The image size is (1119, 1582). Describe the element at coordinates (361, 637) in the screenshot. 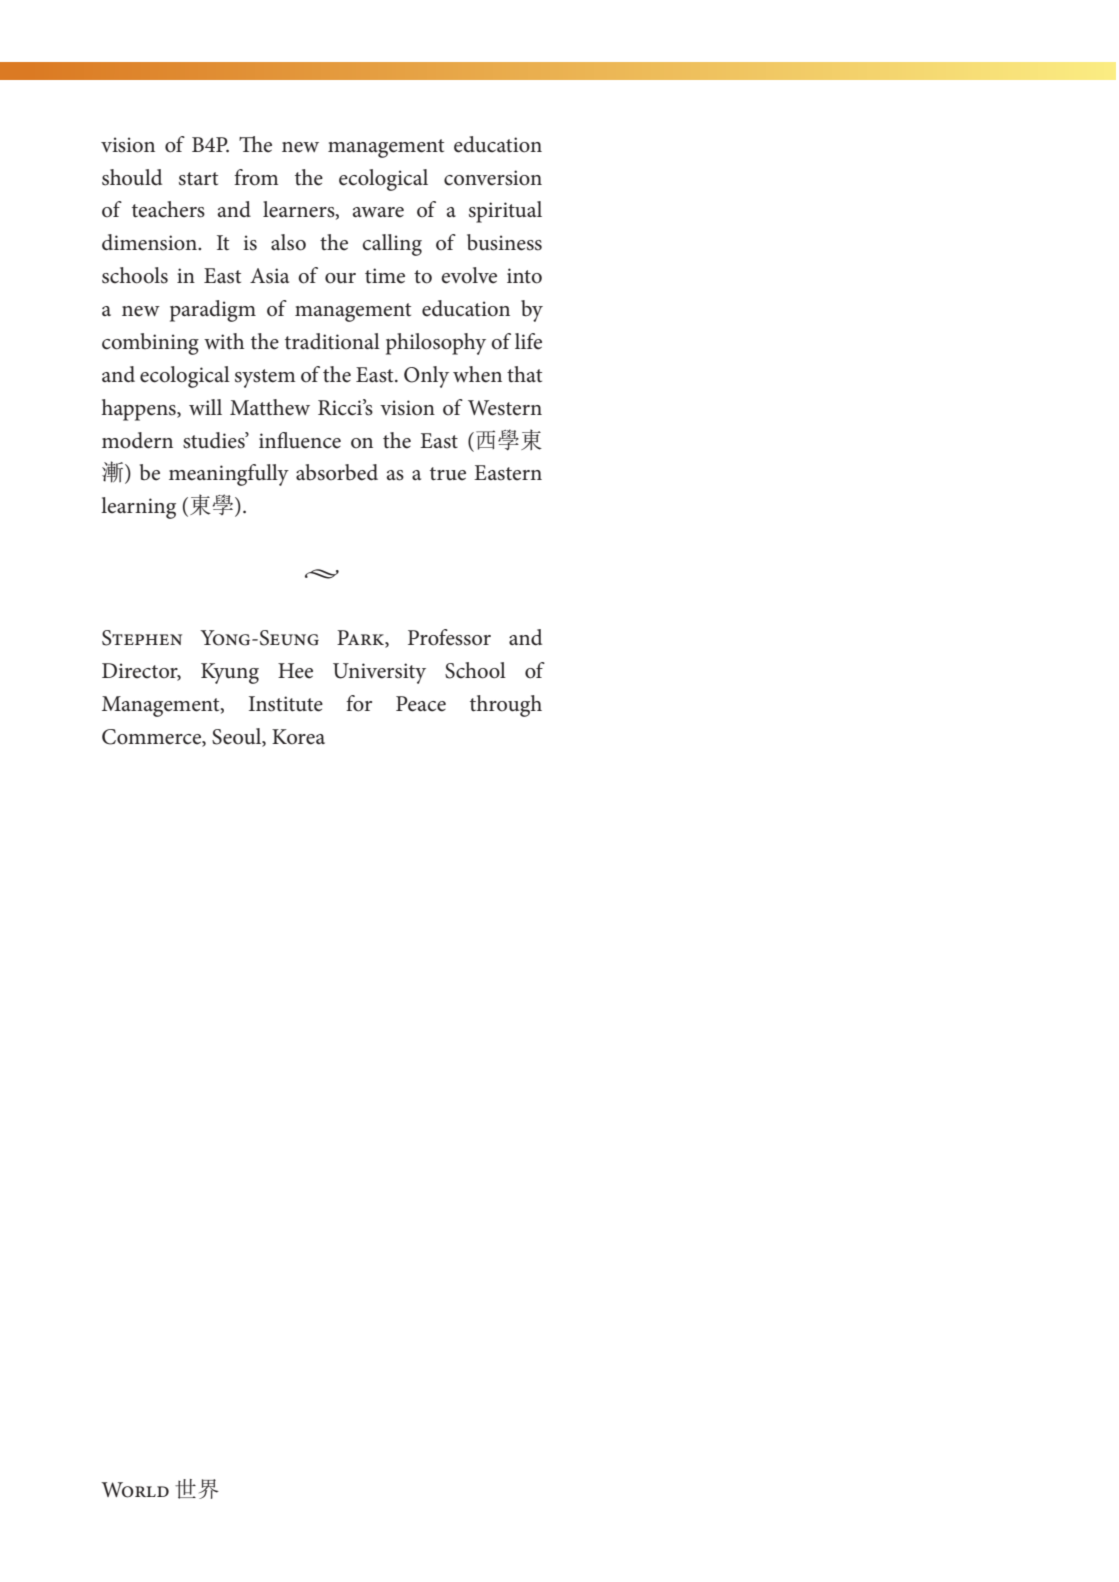

I see `Park` at that location.
